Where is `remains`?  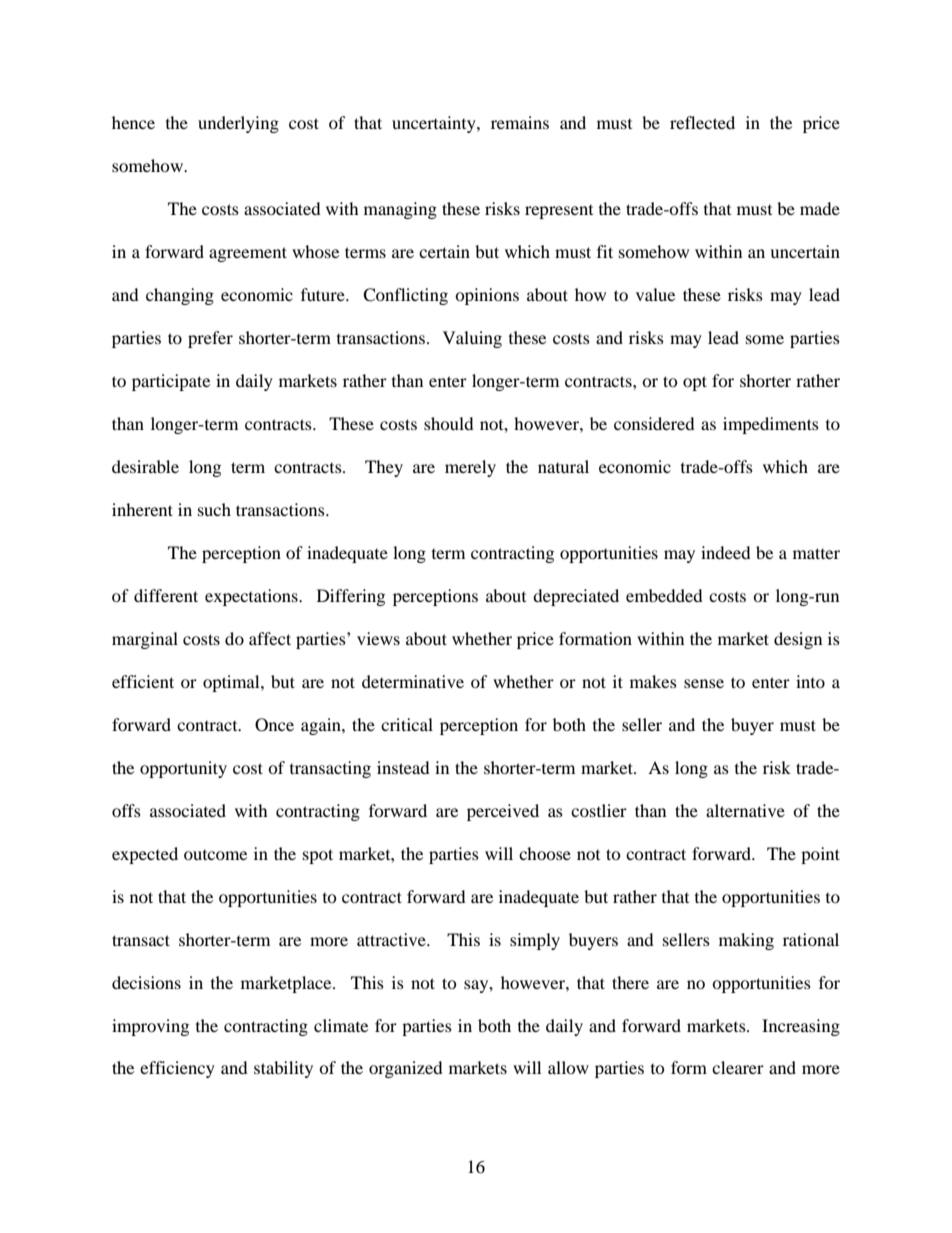
remains is located at coordinates (520, 122).
